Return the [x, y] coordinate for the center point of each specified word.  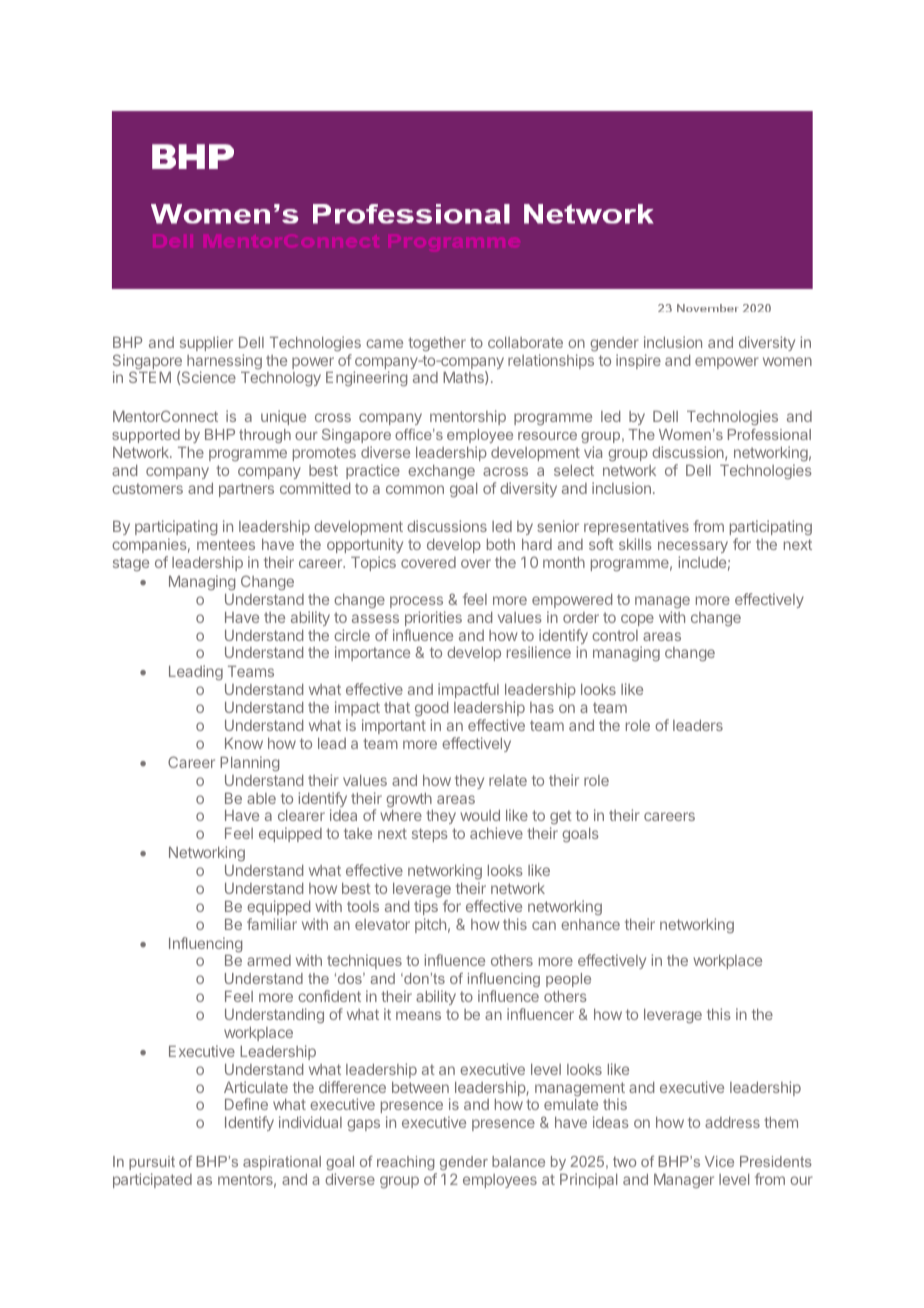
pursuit [152, 1163]
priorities [433, 618]
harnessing [223, 363]
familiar [272, 924]
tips [426, 907]
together [437, 344]
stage [131, 564]
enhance [590, 924]
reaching [406, 1163]
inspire [638, 361]
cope [637, 620]
